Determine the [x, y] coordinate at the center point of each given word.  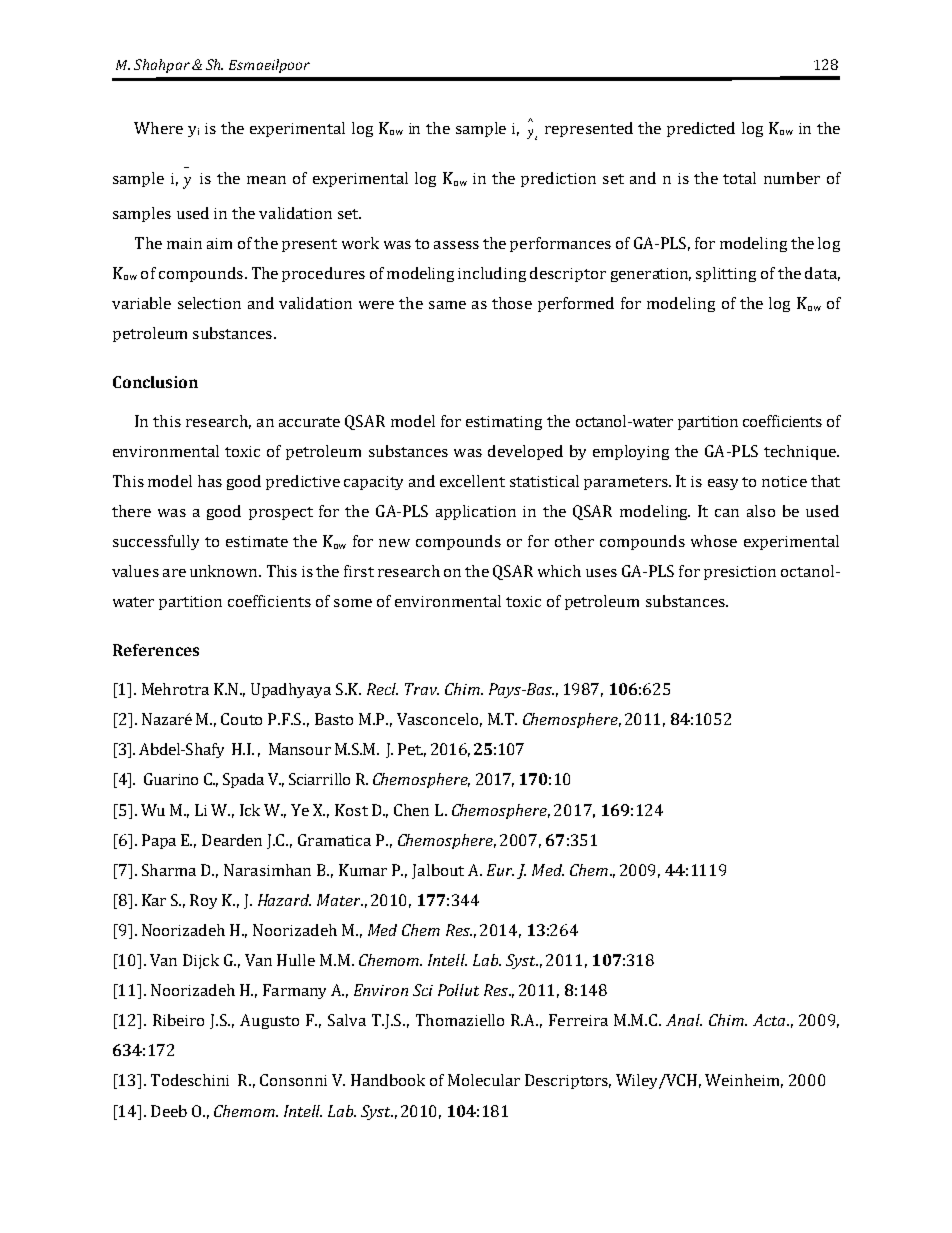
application [476, 512]
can [727, 513]
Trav [422, 689]
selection [209, 303]
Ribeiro [178, 1020]
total [739, 178]
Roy [203, 901]
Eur [500, 870]
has [210, 481]
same [447, 305]
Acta [770, 1020]
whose [714, 541]
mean [266, 180]
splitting [726, 274]
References [156, 650]
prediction [558, 179]
